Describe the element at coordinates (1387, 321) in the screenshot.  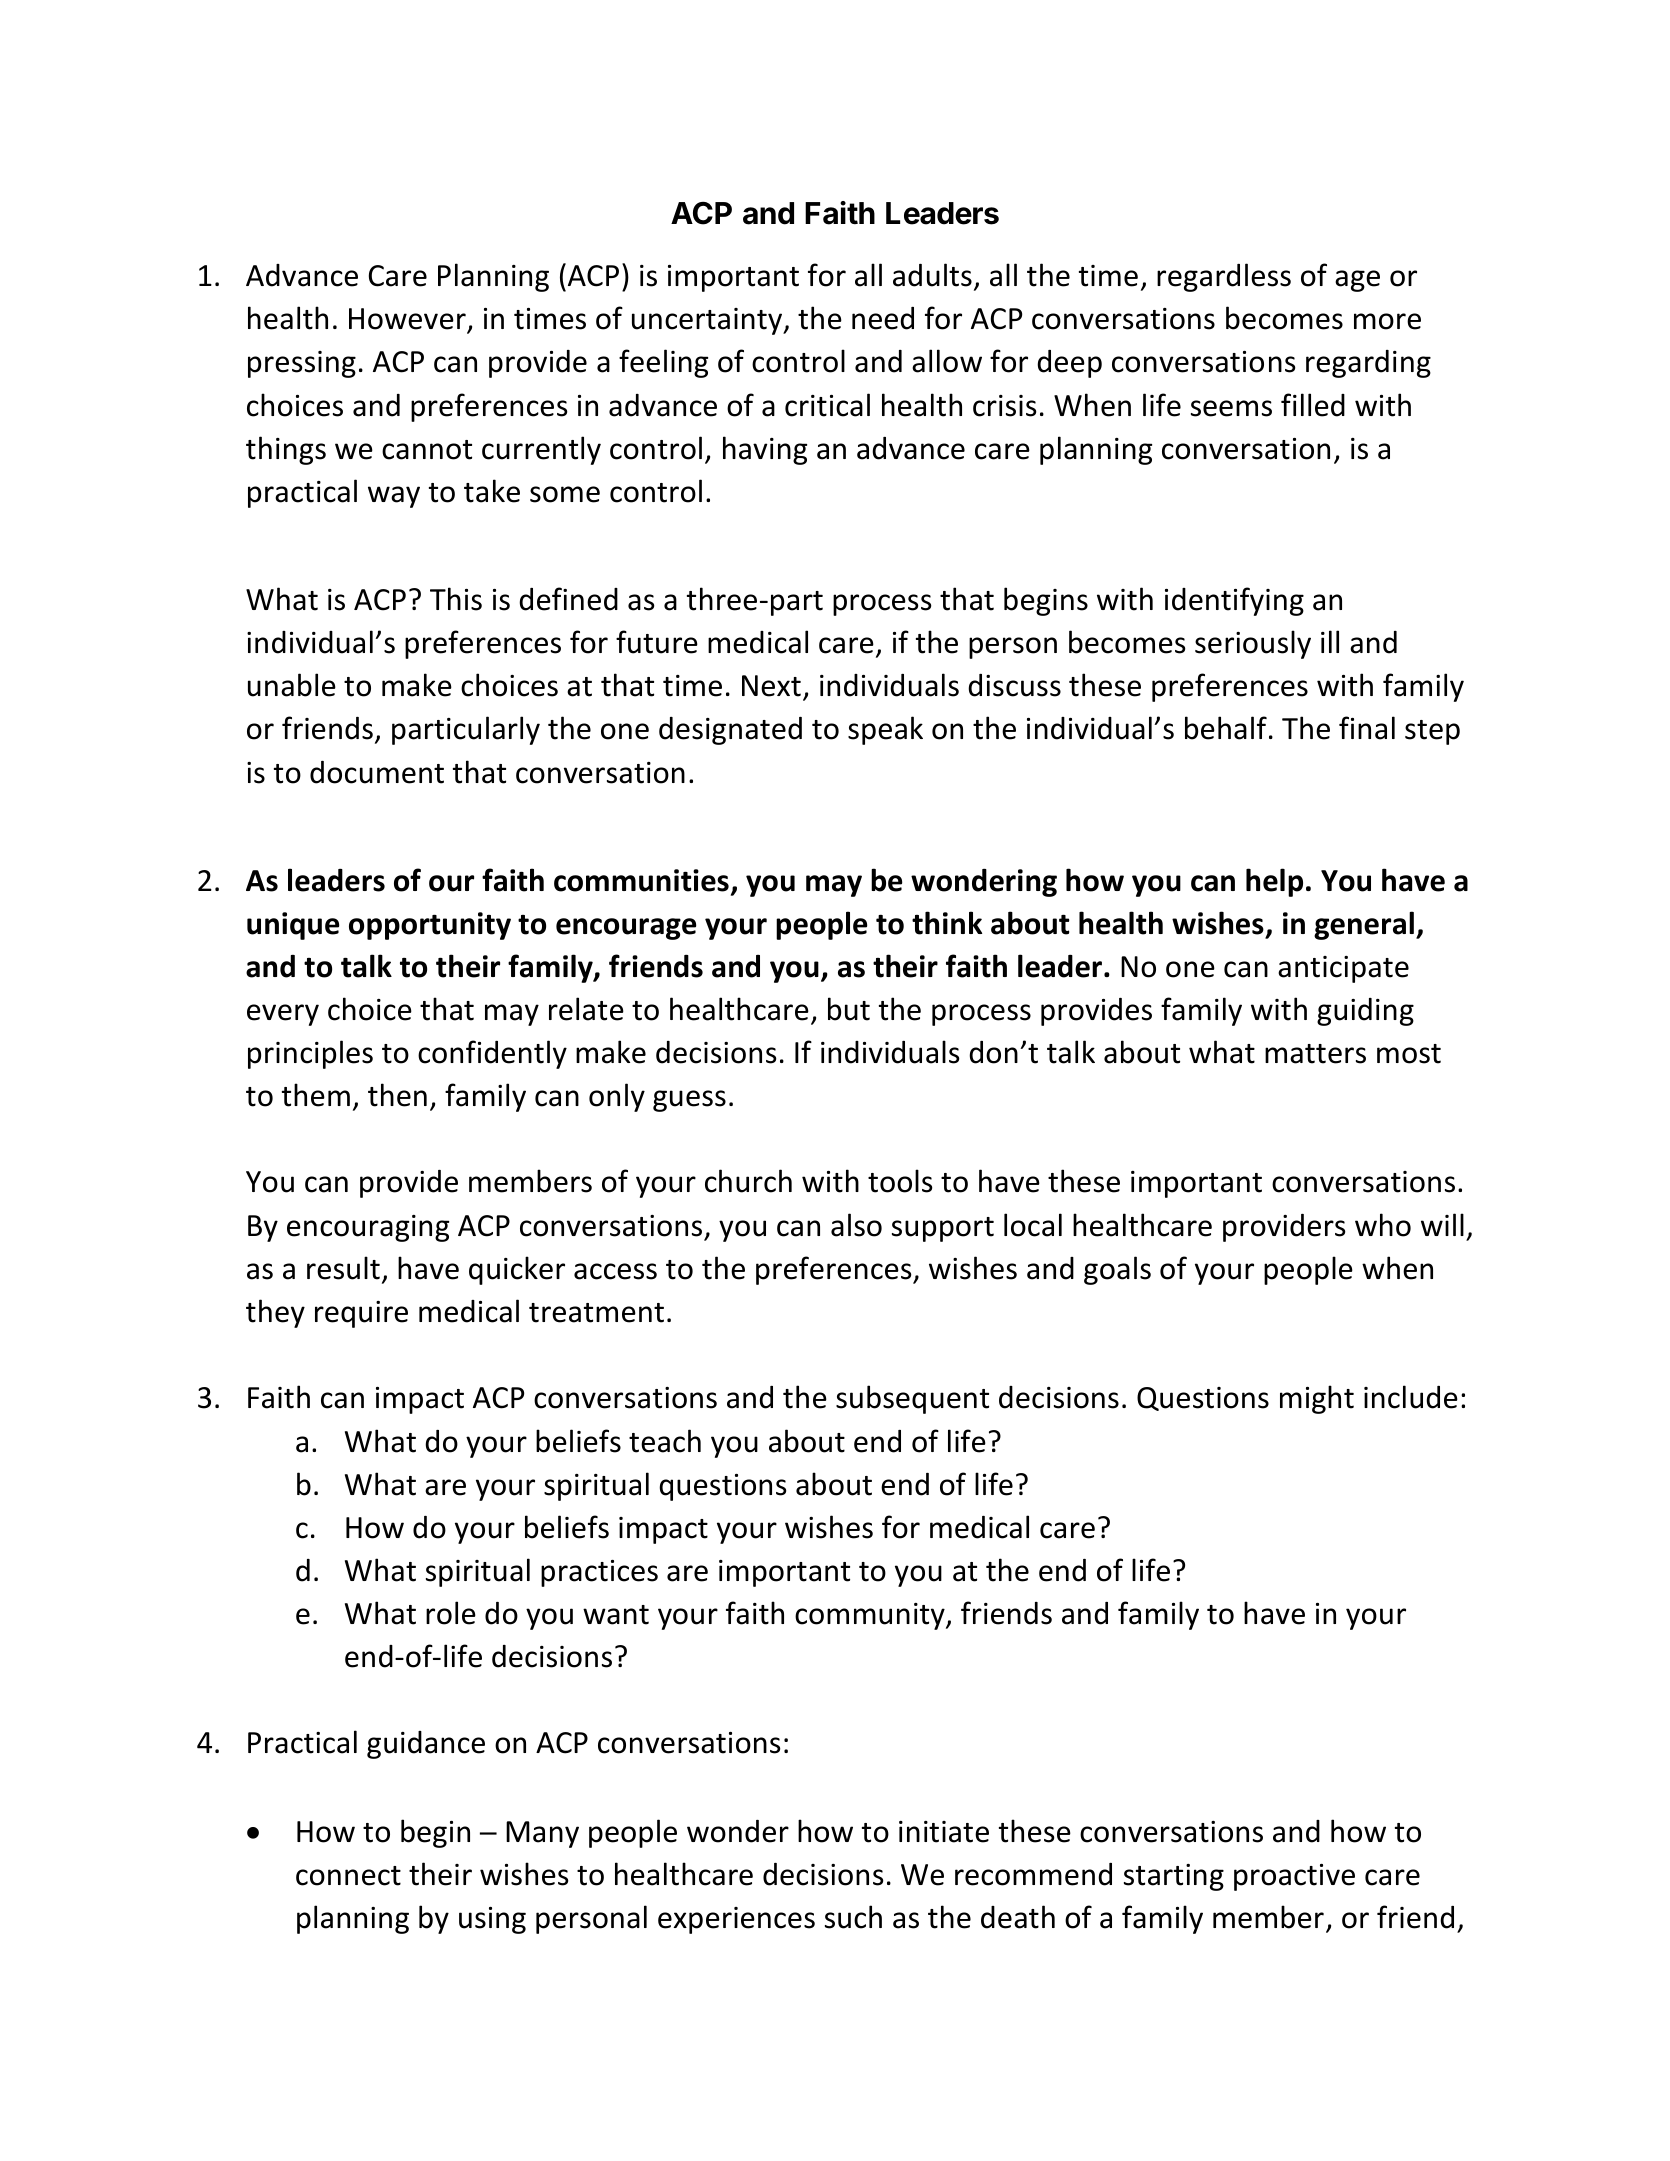
I see `more` at that location.
